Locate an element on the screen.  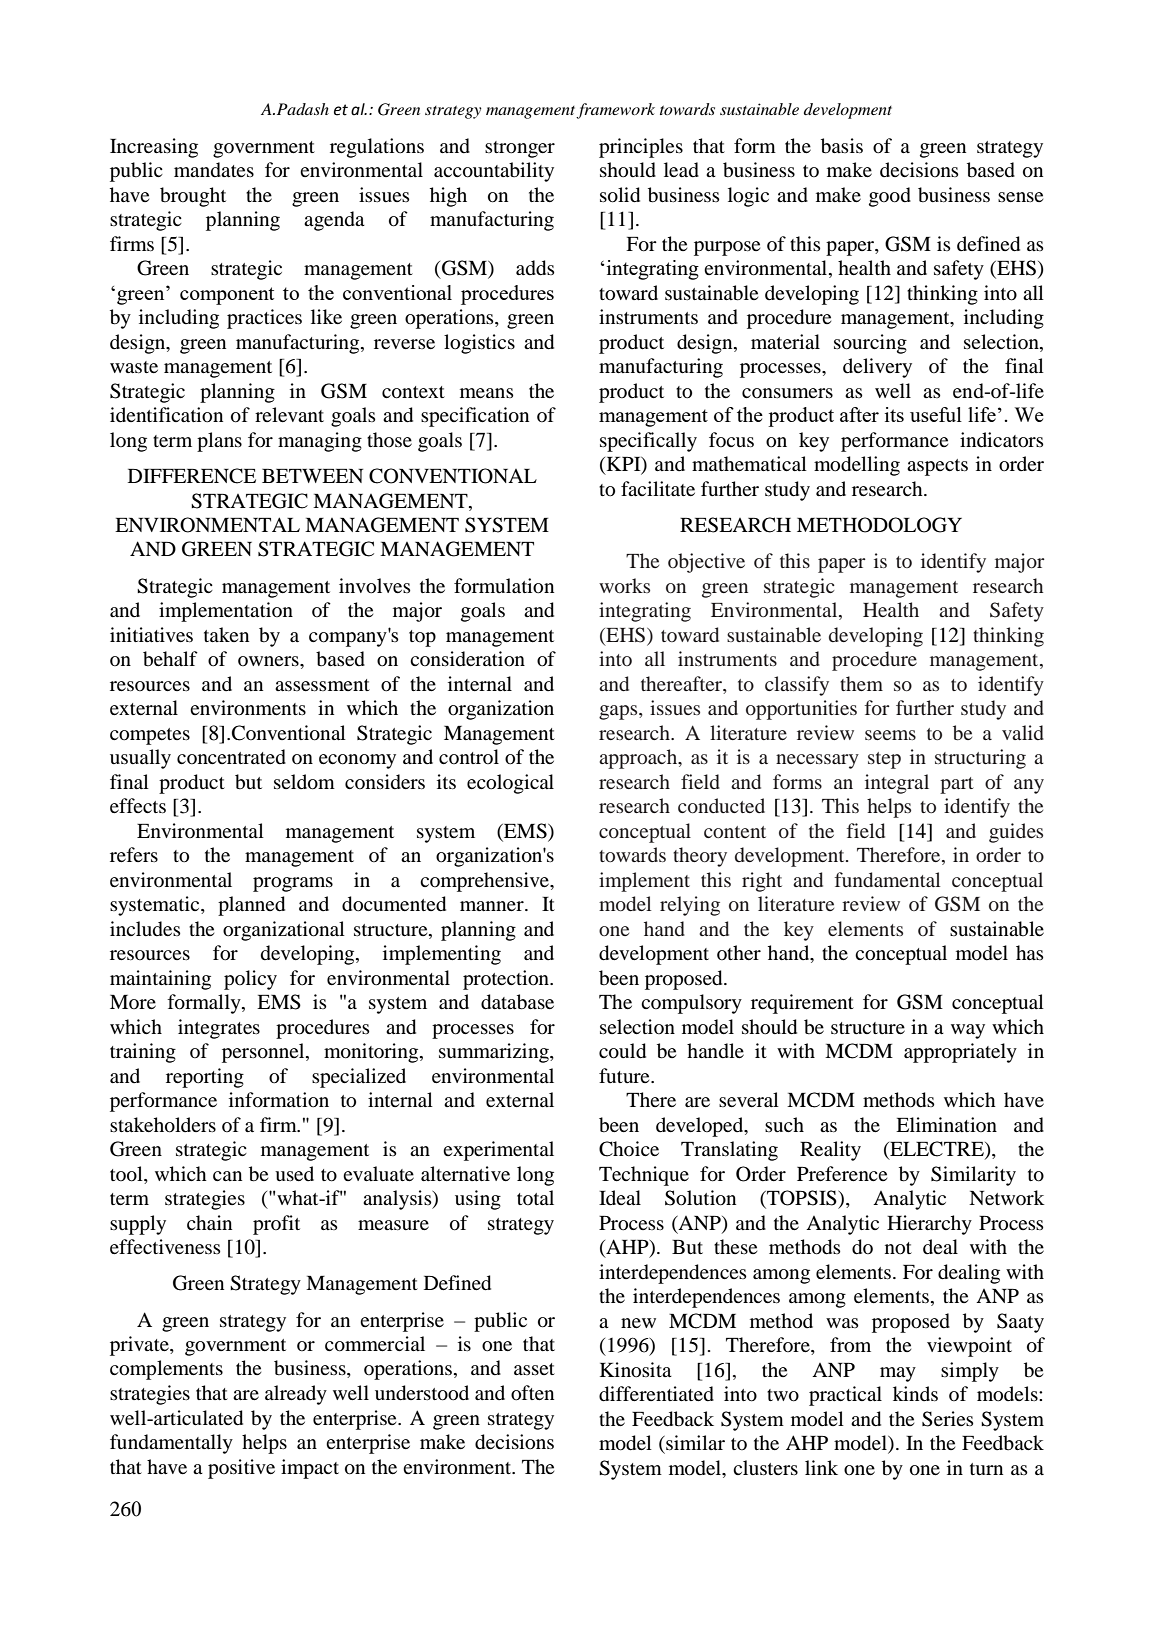
aspects is located at coordinates (937, 467).
